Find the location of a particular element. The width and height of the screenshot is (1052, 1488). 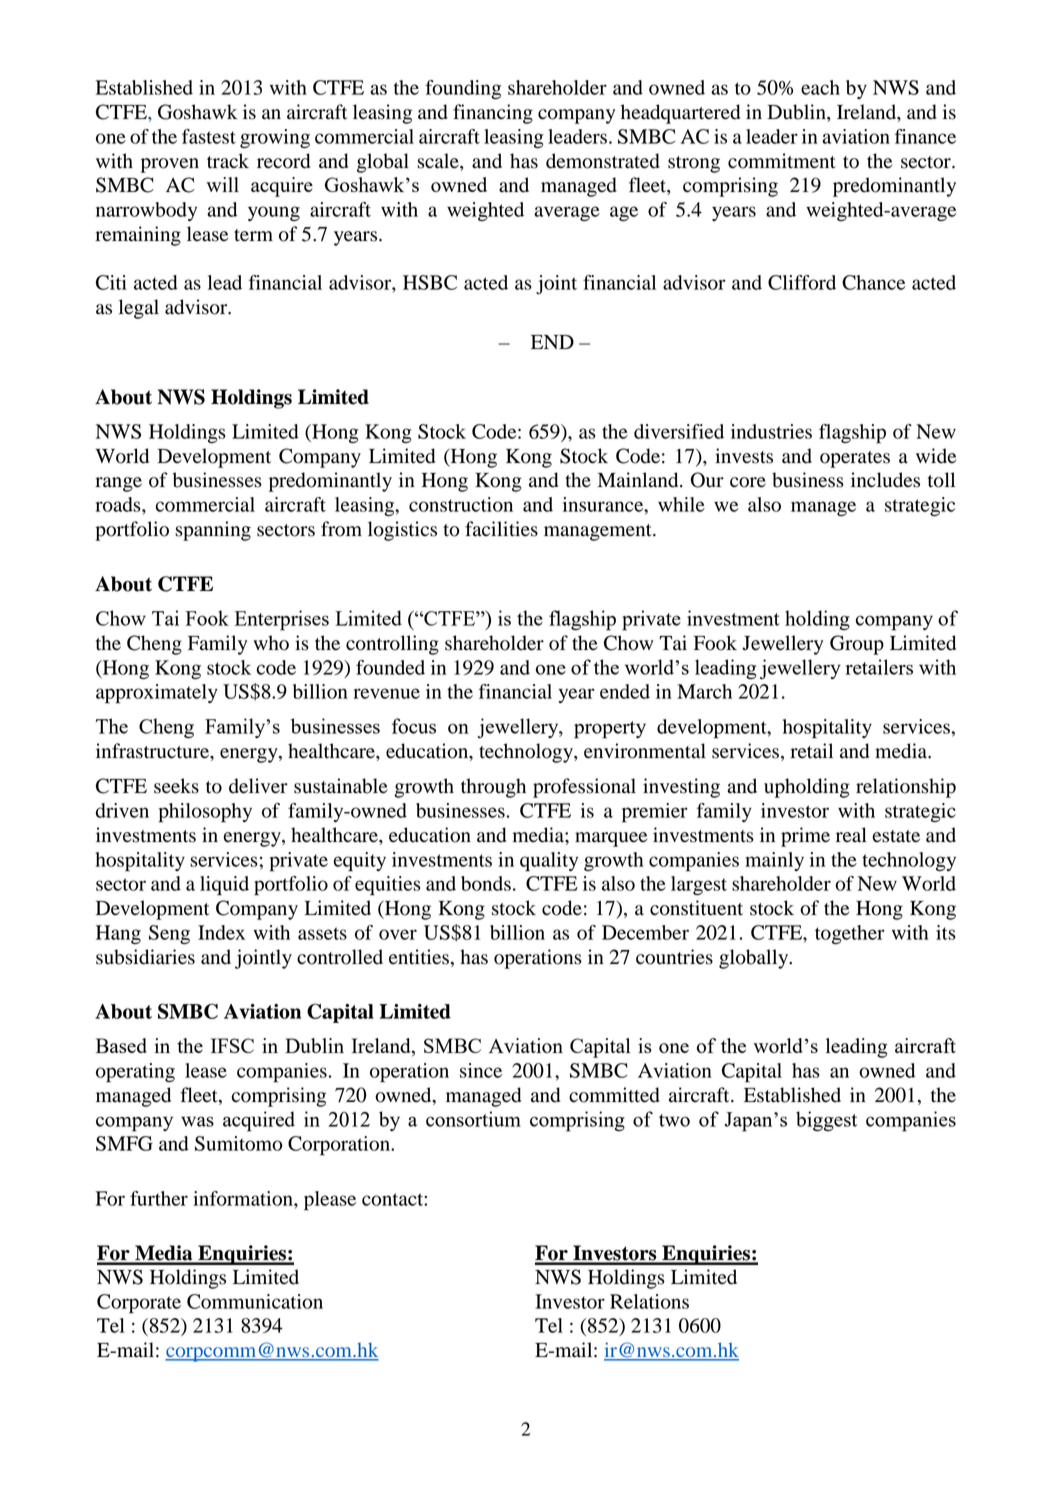

Group is located at coordinates (857, 645).
